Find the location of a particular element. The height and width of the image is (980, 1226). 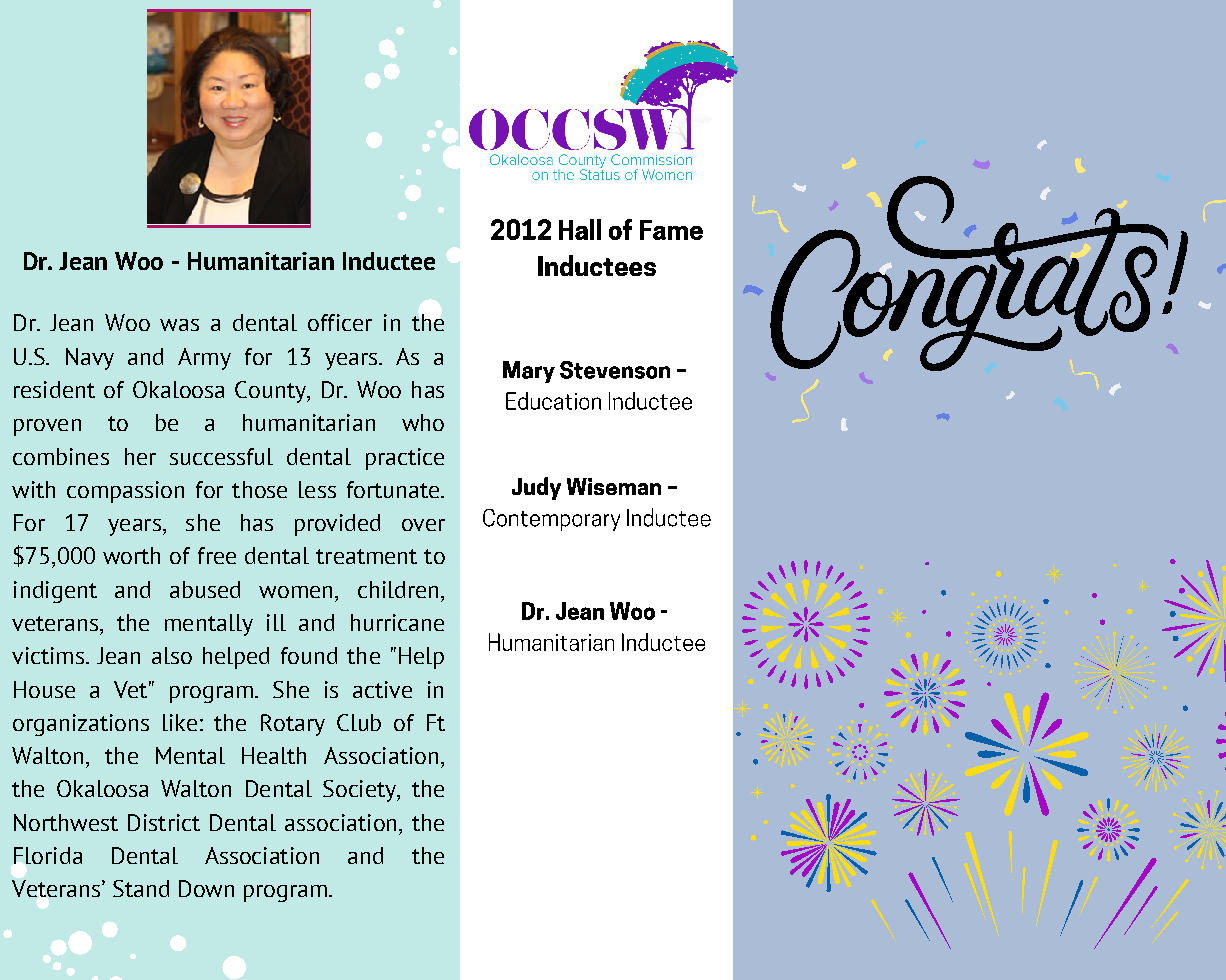

practice is located at coordinates (405, 459).
